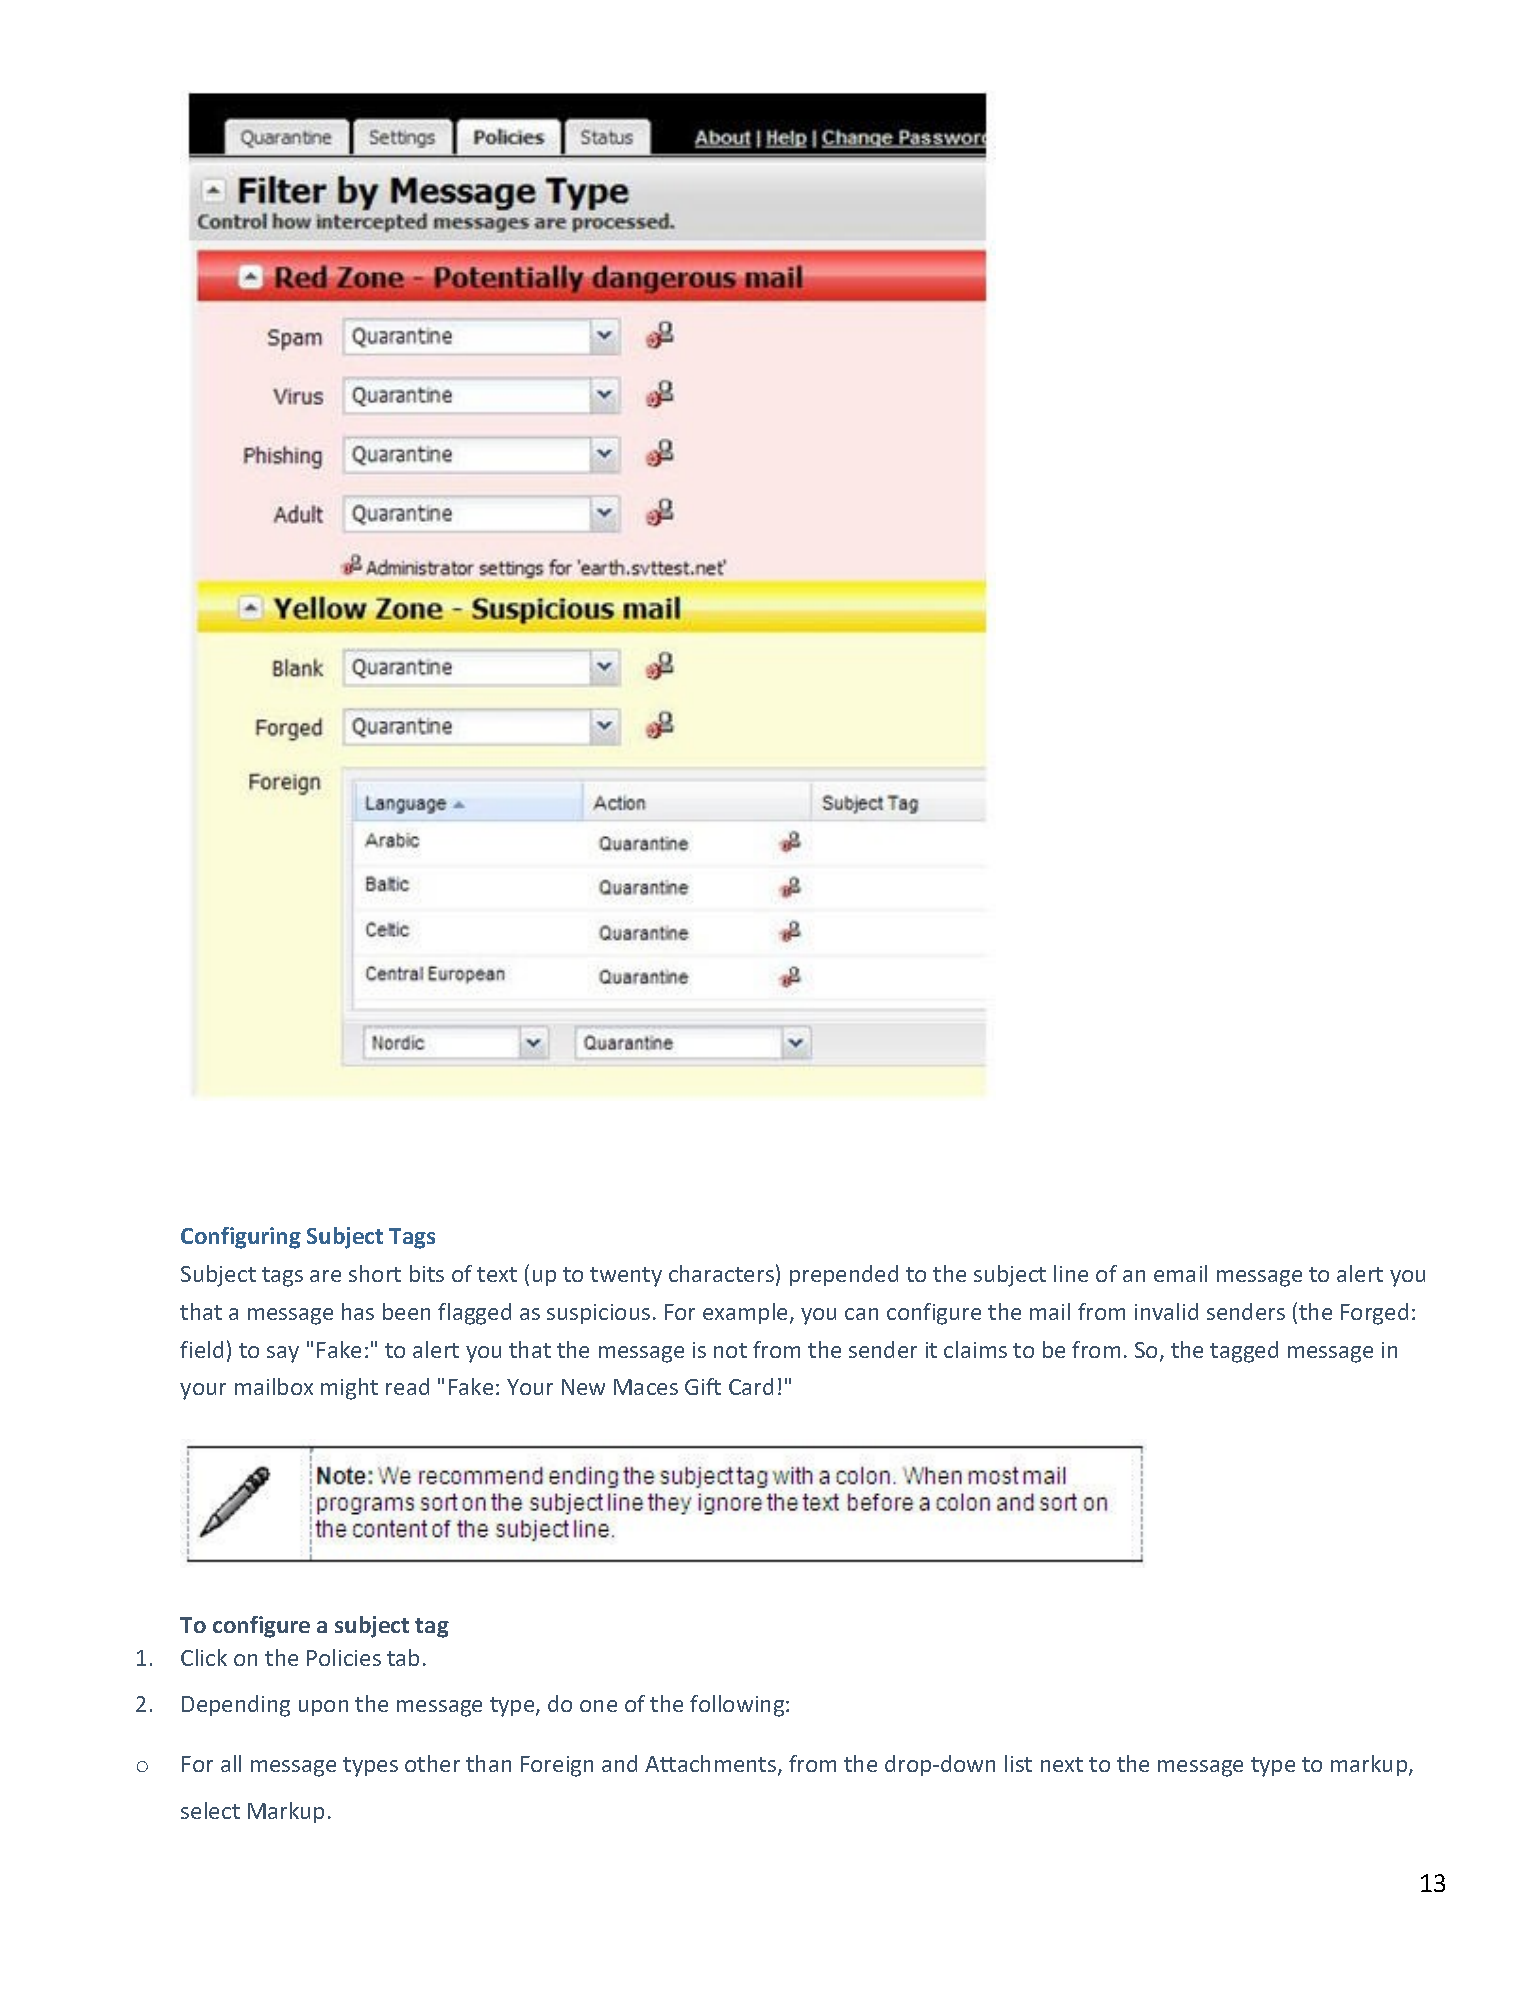  What do you see at coordinates (1071, 1273) in the screenshot?
I see `line` at bounding box center [1071, 1273].
